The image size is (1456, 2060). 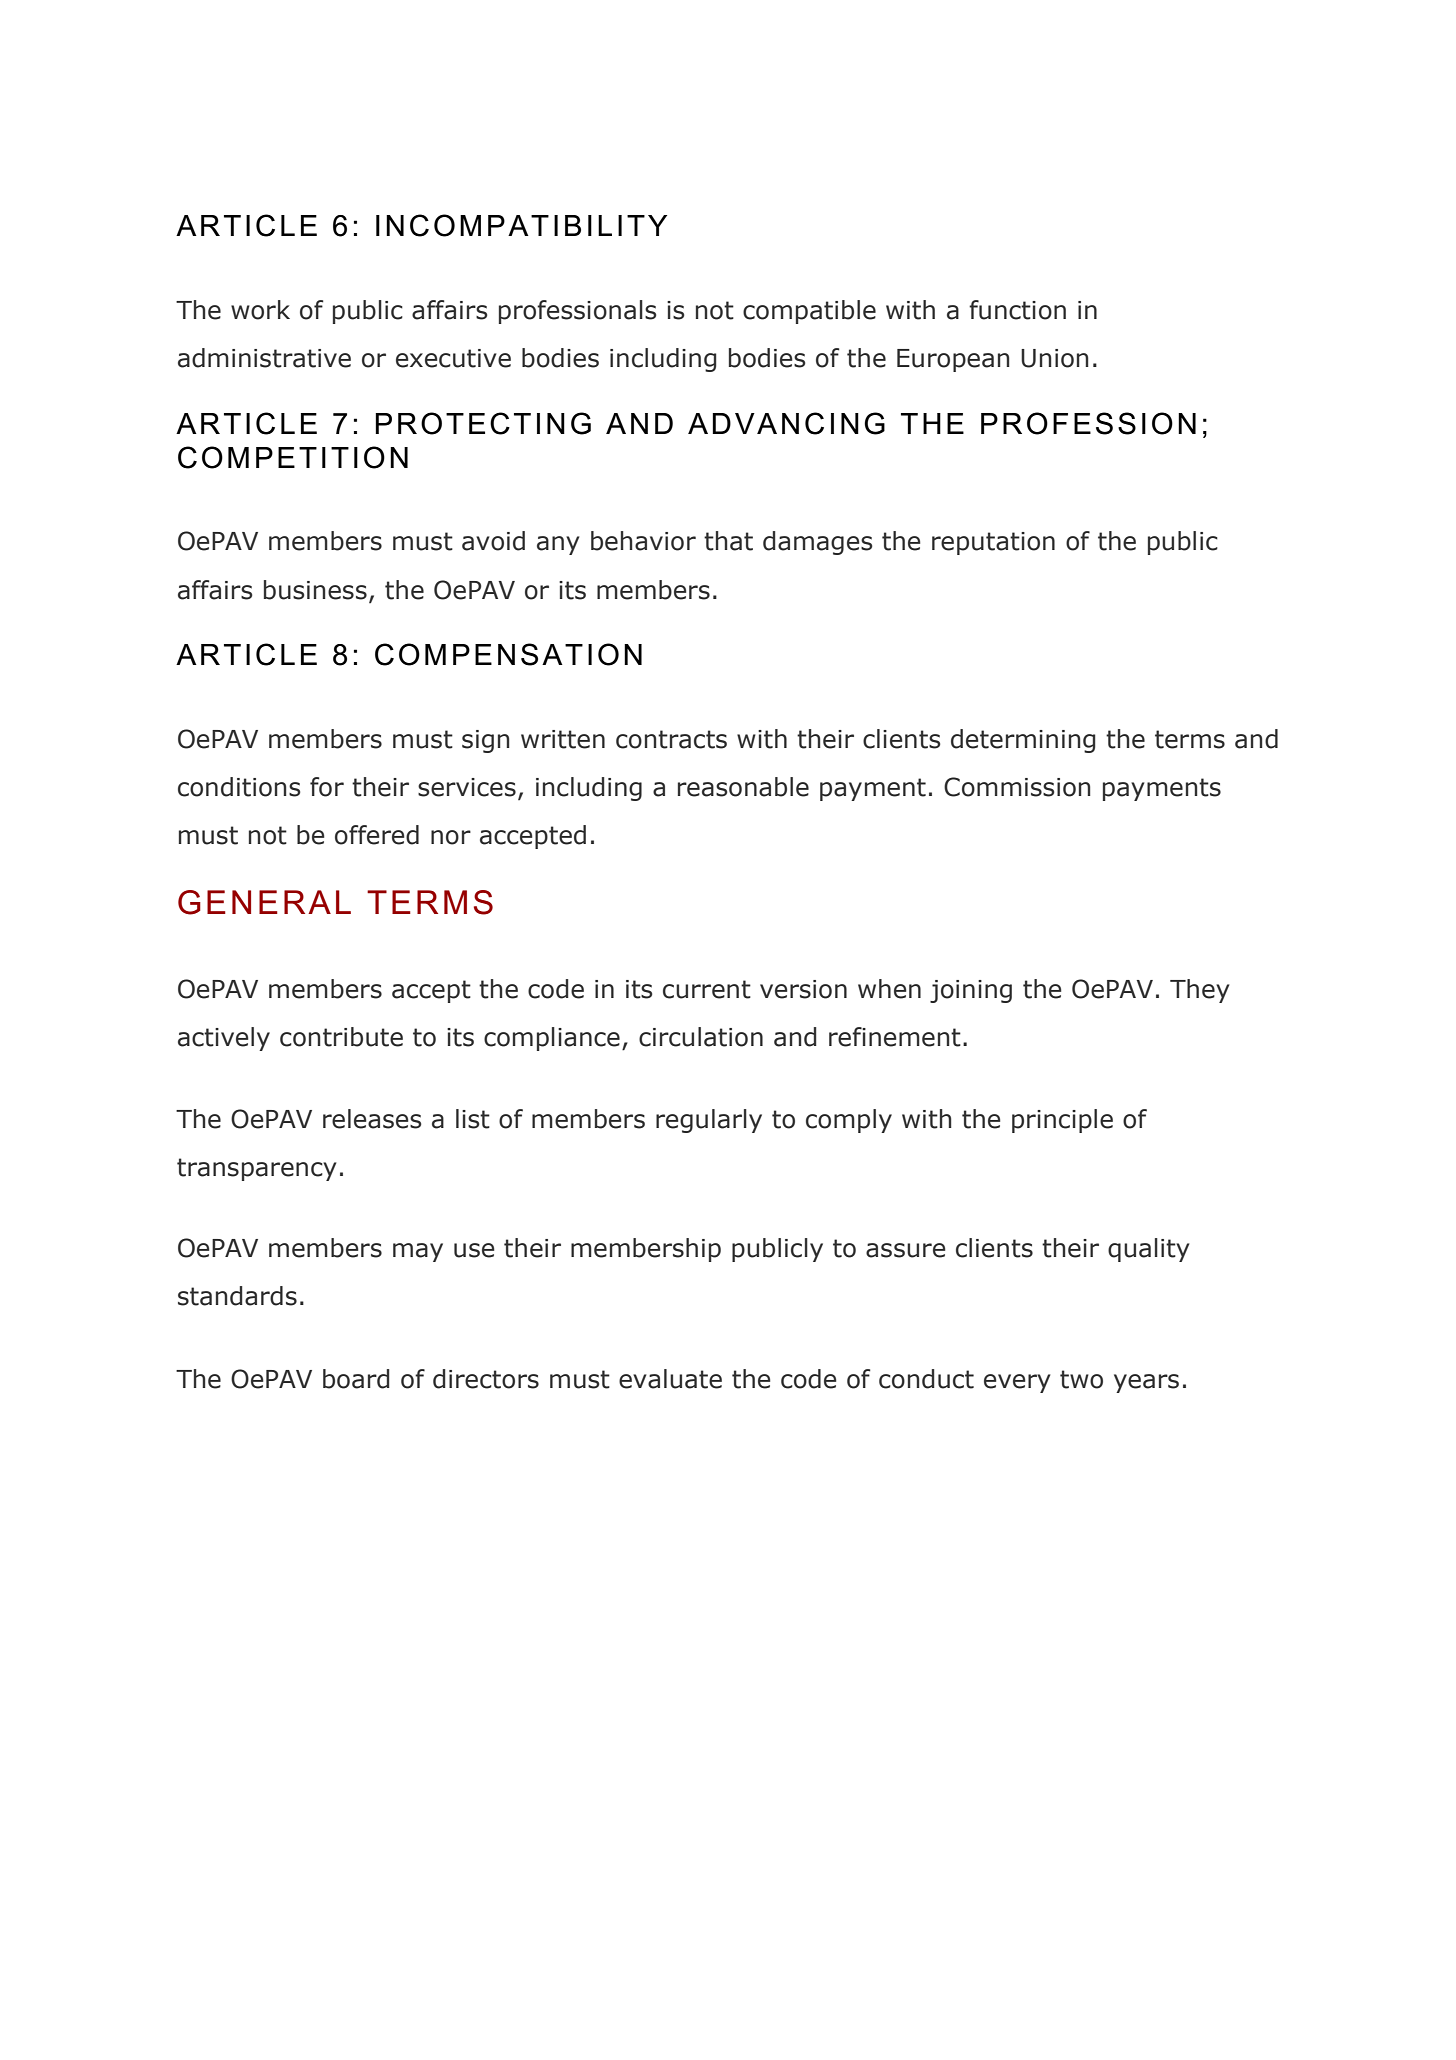 What do you see at coordinates (709, 1121) in the screenshot?
I see `regularly` at bounding box center [709, 1121].
